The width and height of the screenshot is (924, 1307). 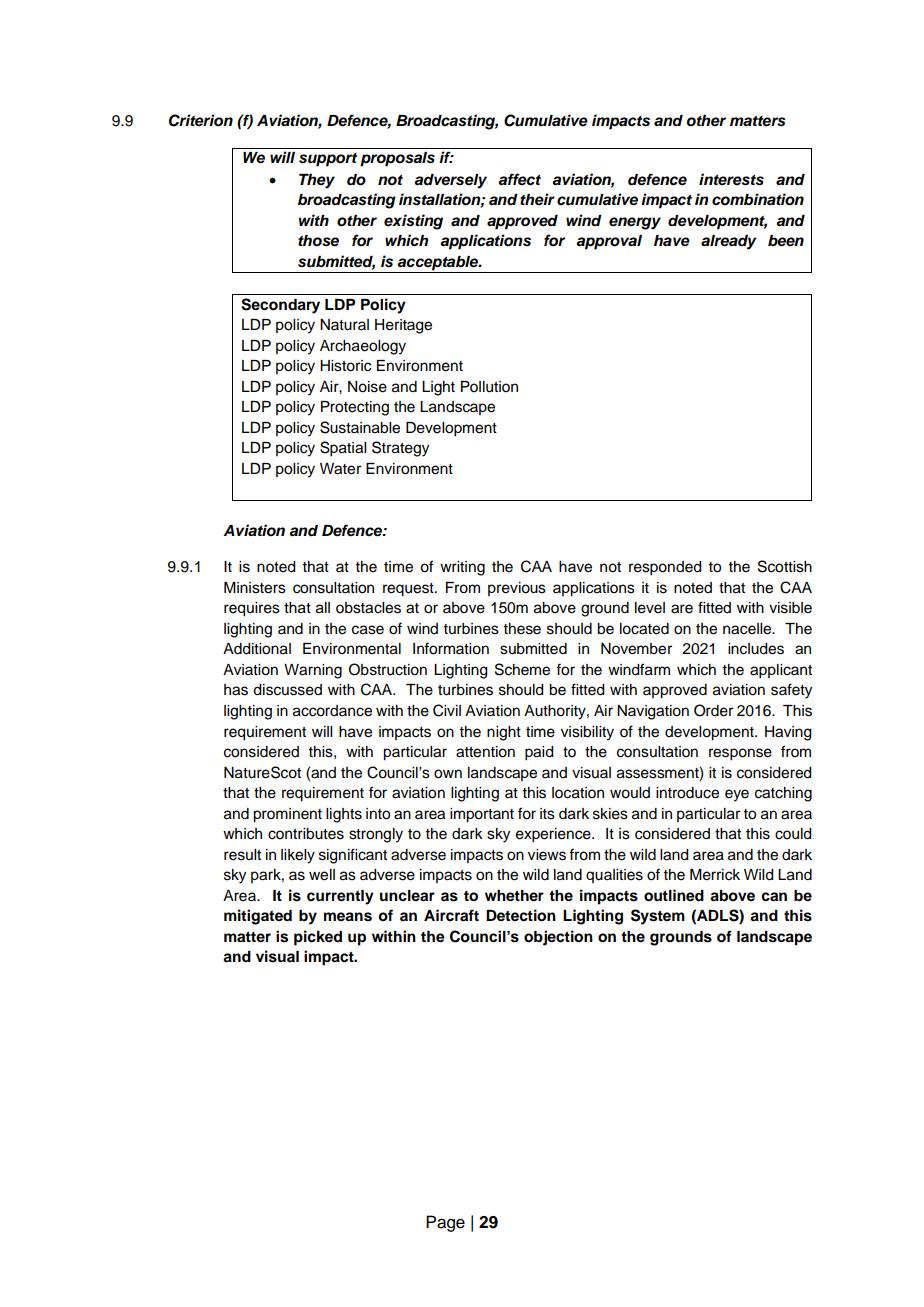 What do you see at coordinates (328, 160) in the screenshot?
I see `support` at bounding box center [328, 160].
